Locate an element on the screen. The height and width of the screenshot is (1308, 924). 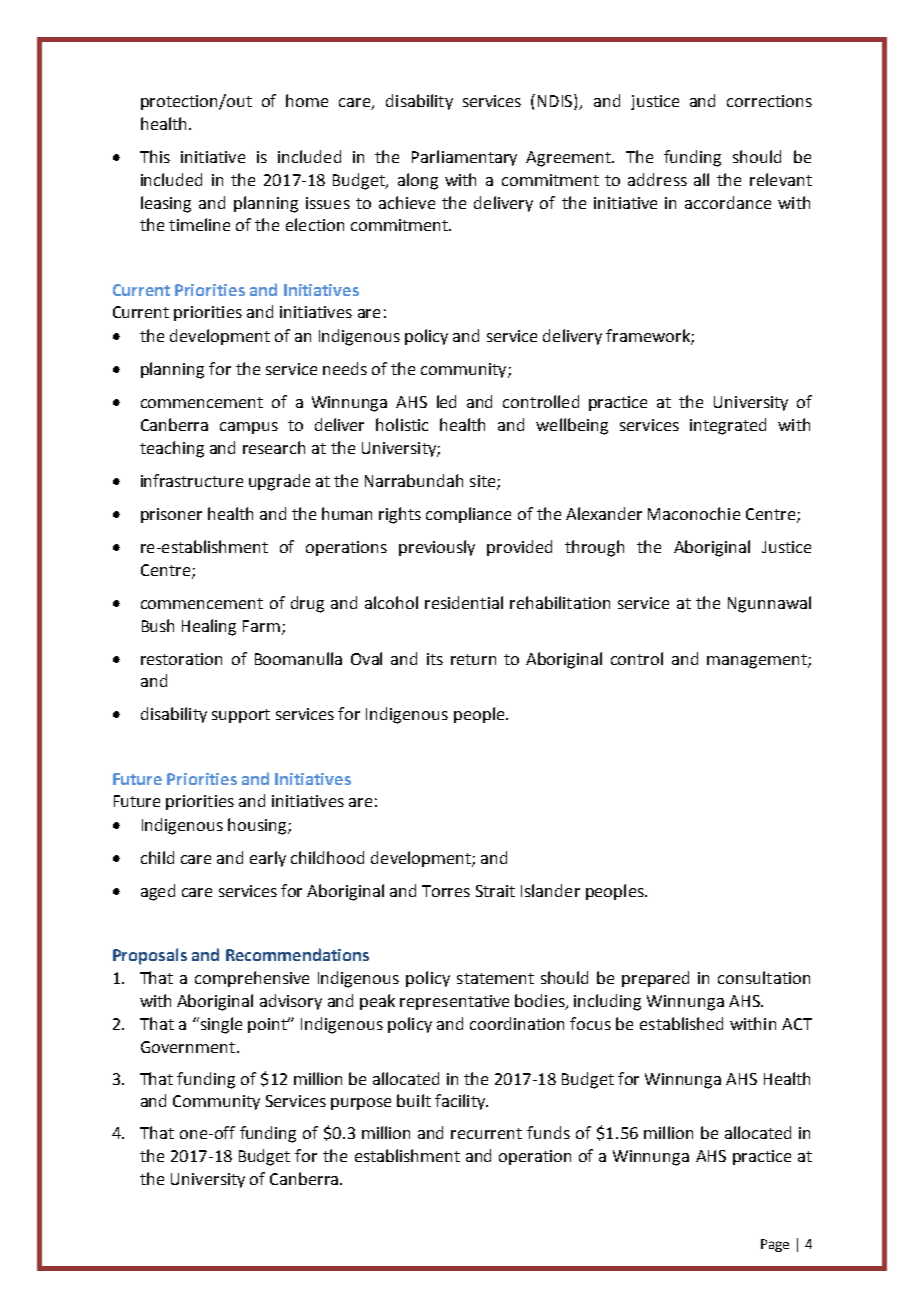
Parliamentary is located at coordinates (464, 158).
